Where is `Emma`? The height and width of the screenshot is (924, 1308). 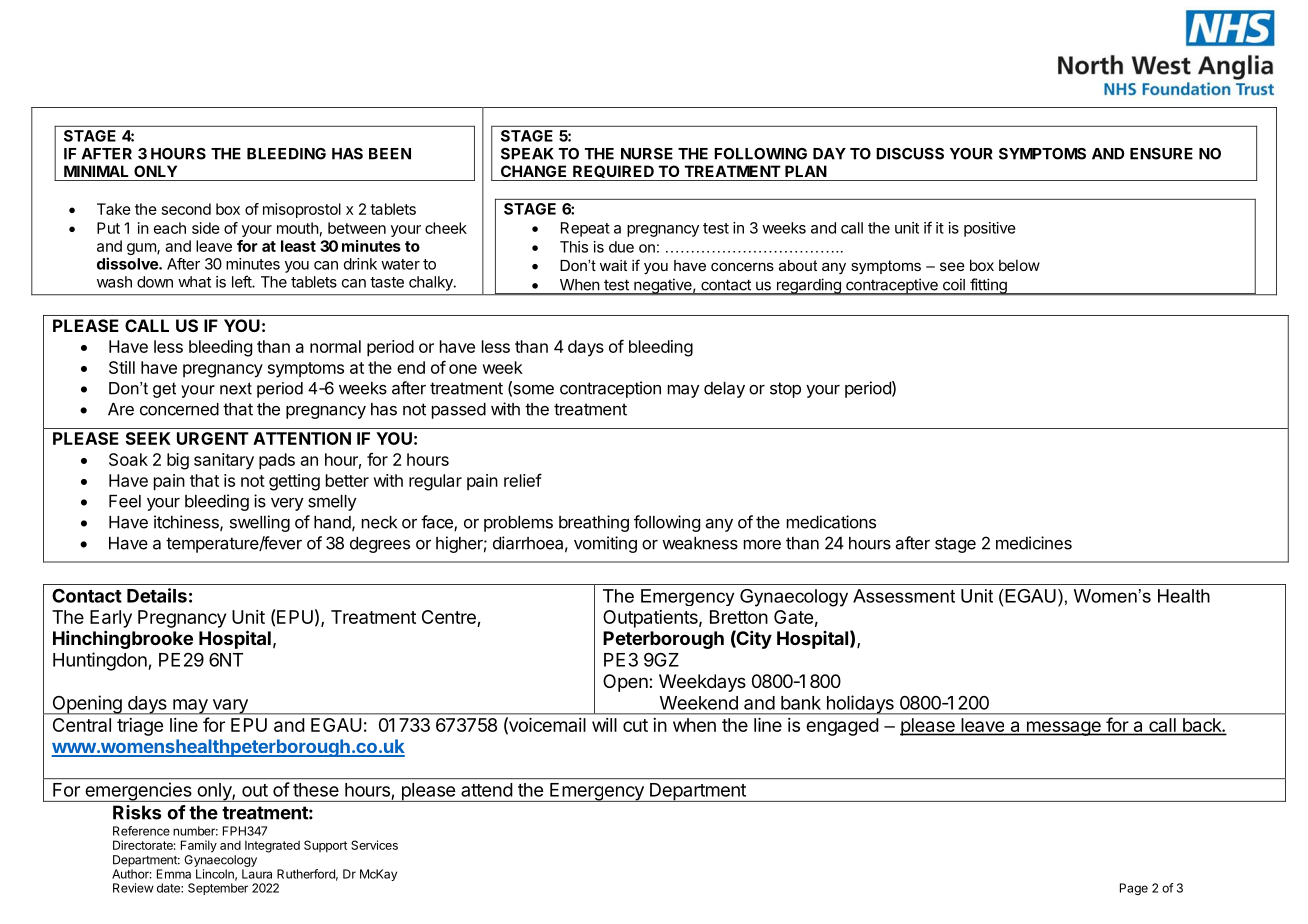 Emma is located at coordinates (174, 874).
